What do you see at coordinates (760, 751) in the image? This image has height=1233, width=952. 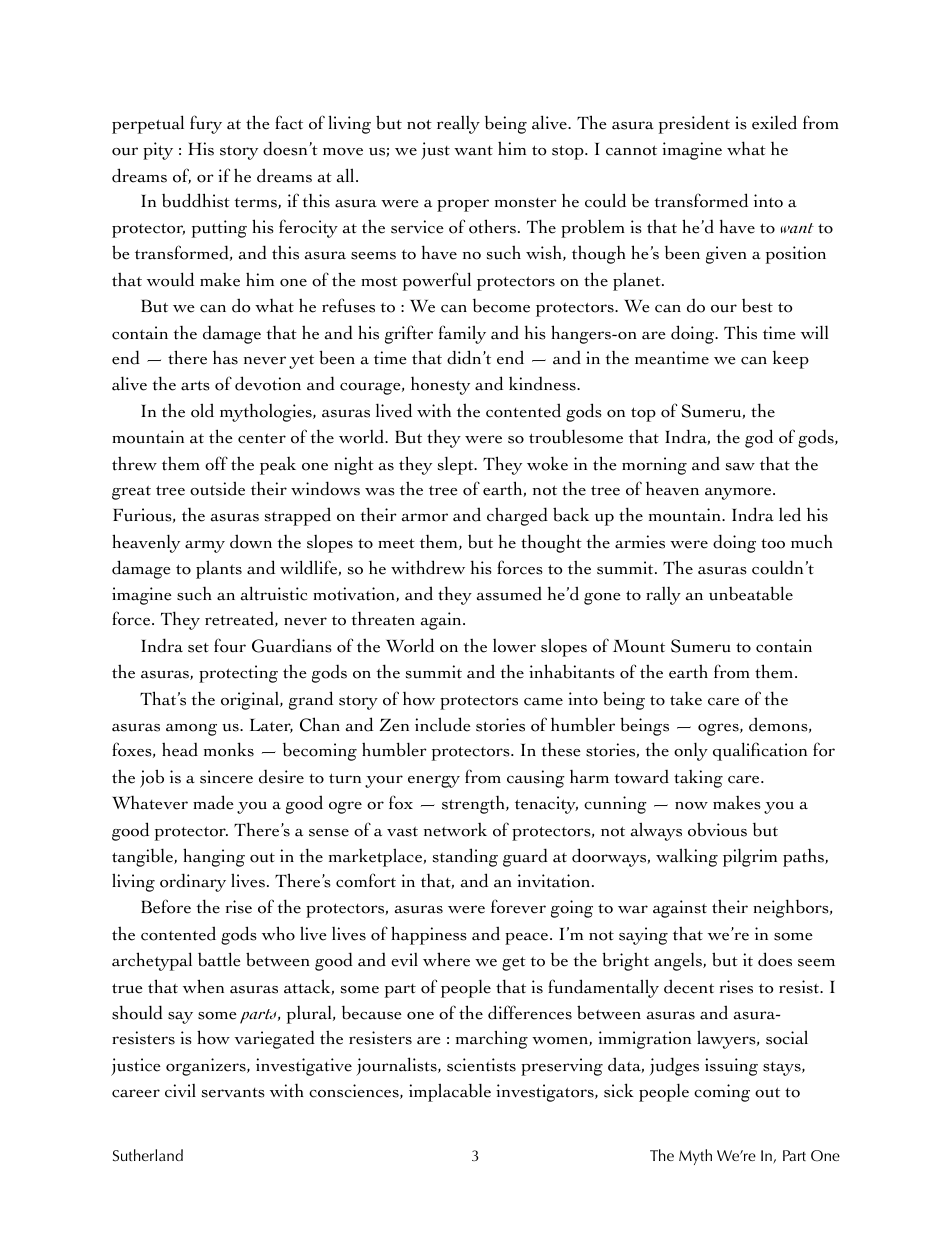 I see `qualification` at bounding box center [760, 751].
